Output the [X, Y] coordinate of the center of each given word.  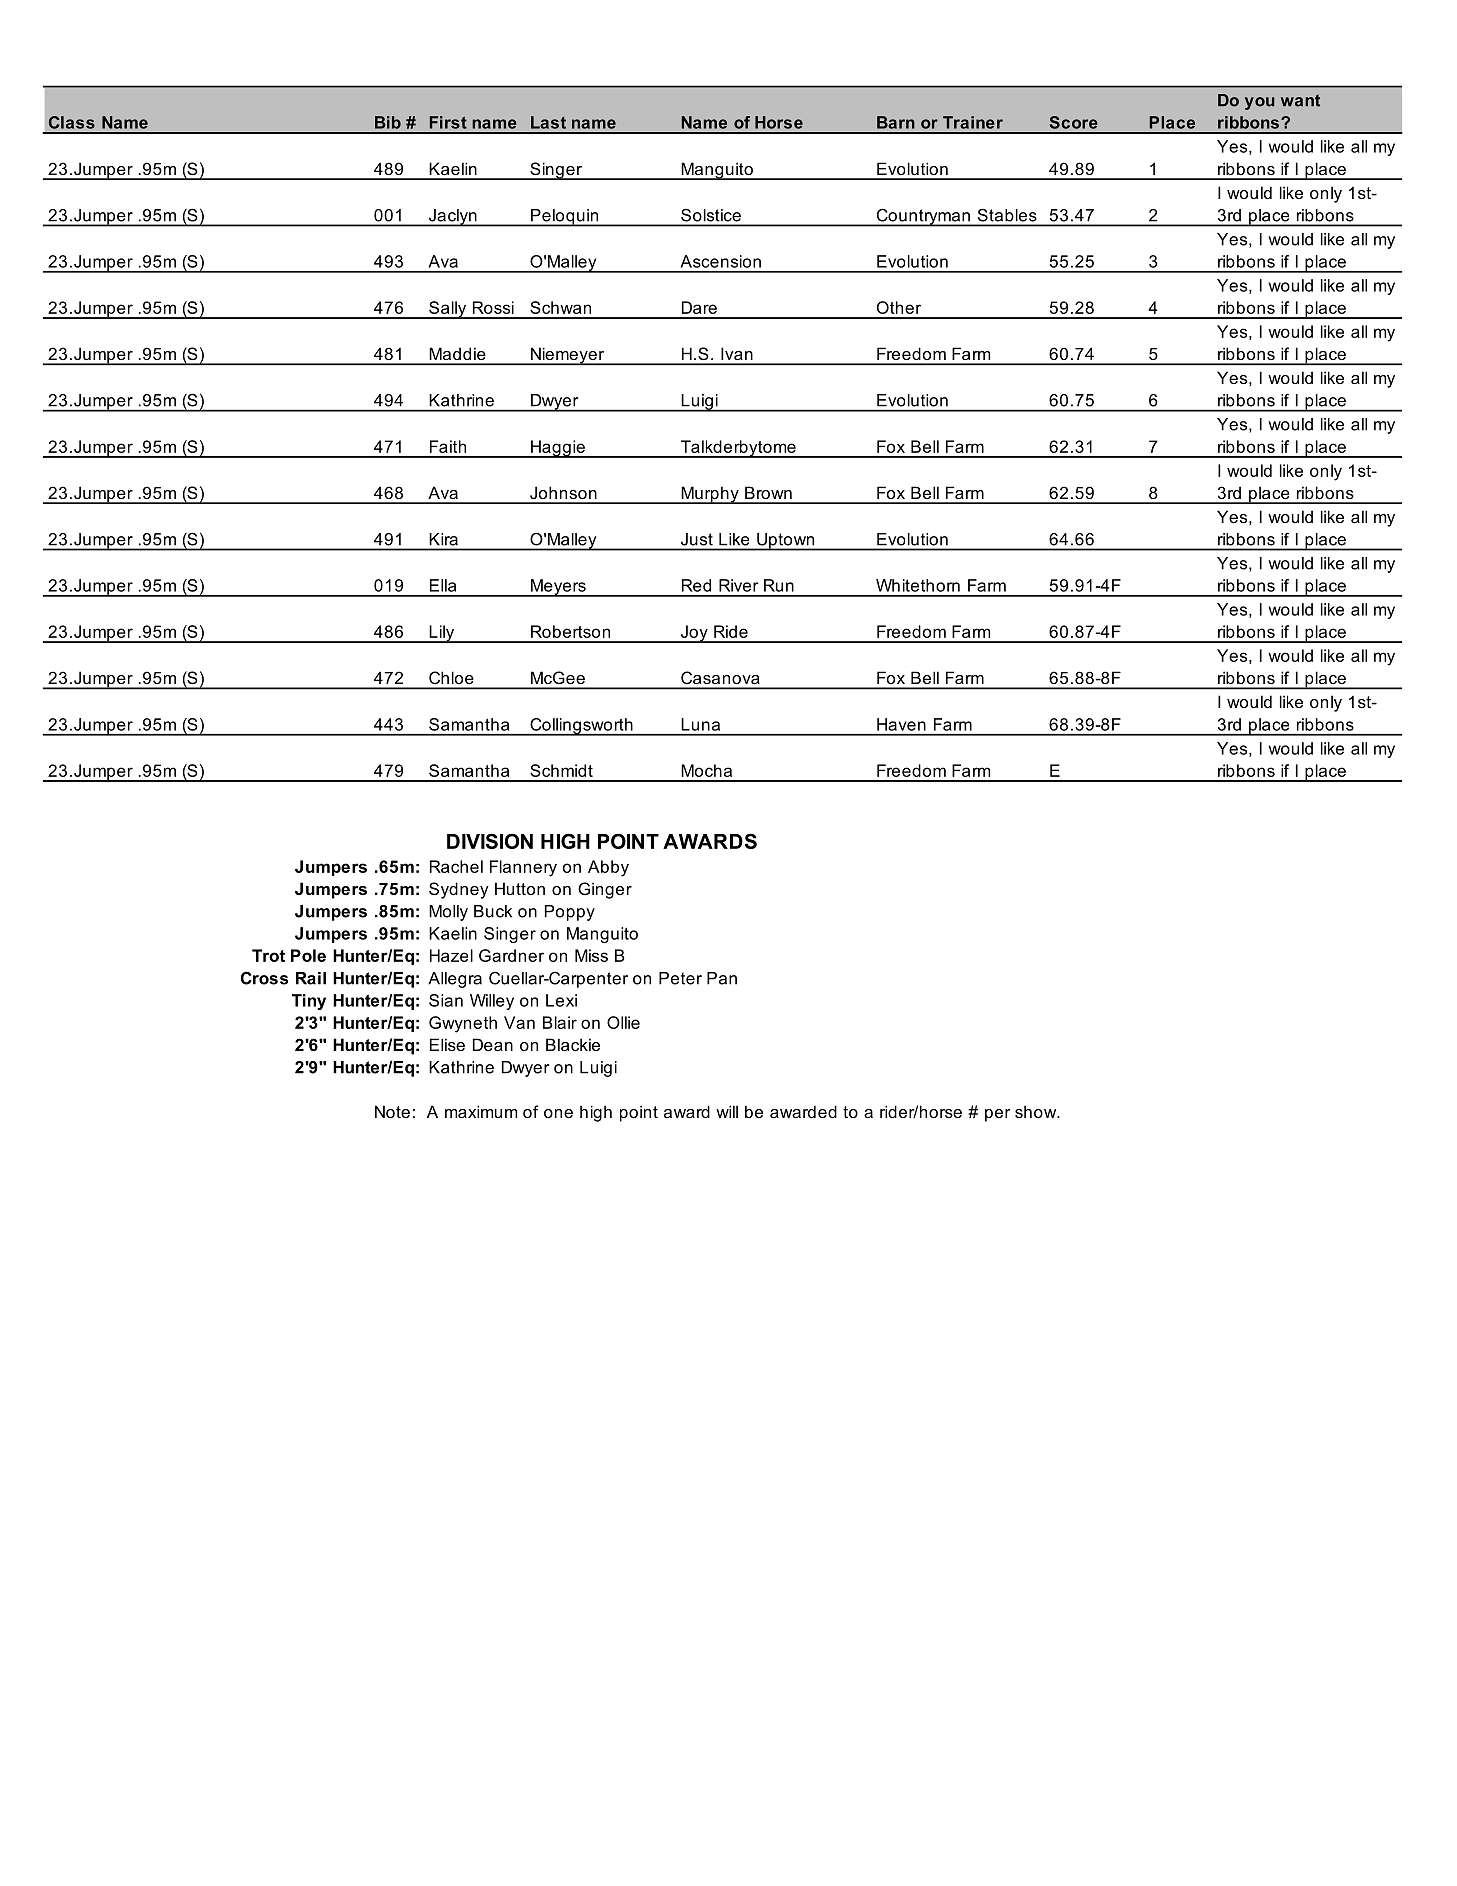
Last [548, 122]
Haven [901, 724]
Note [392, 1111]
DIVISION [490, 841]
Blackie [573, 1044]
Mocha [706, 770]
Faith [448, 446]
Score [1074, 122]
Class [72, 122]
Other [899, 307]
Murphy [710, 495]
